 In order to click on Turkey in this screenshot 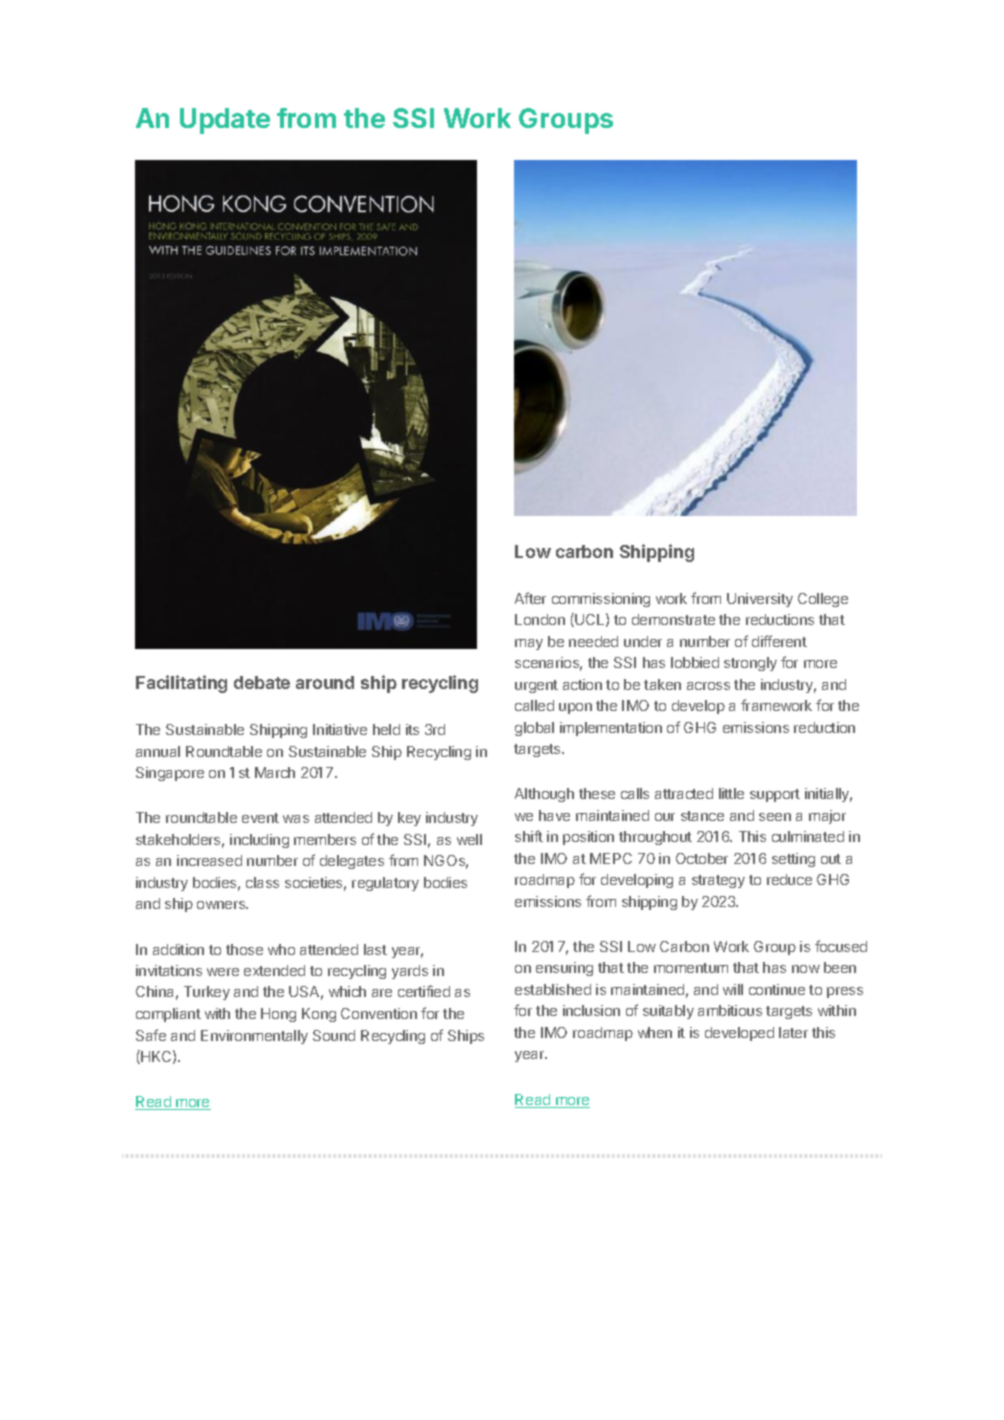, I will do `click(207, 993)`.
